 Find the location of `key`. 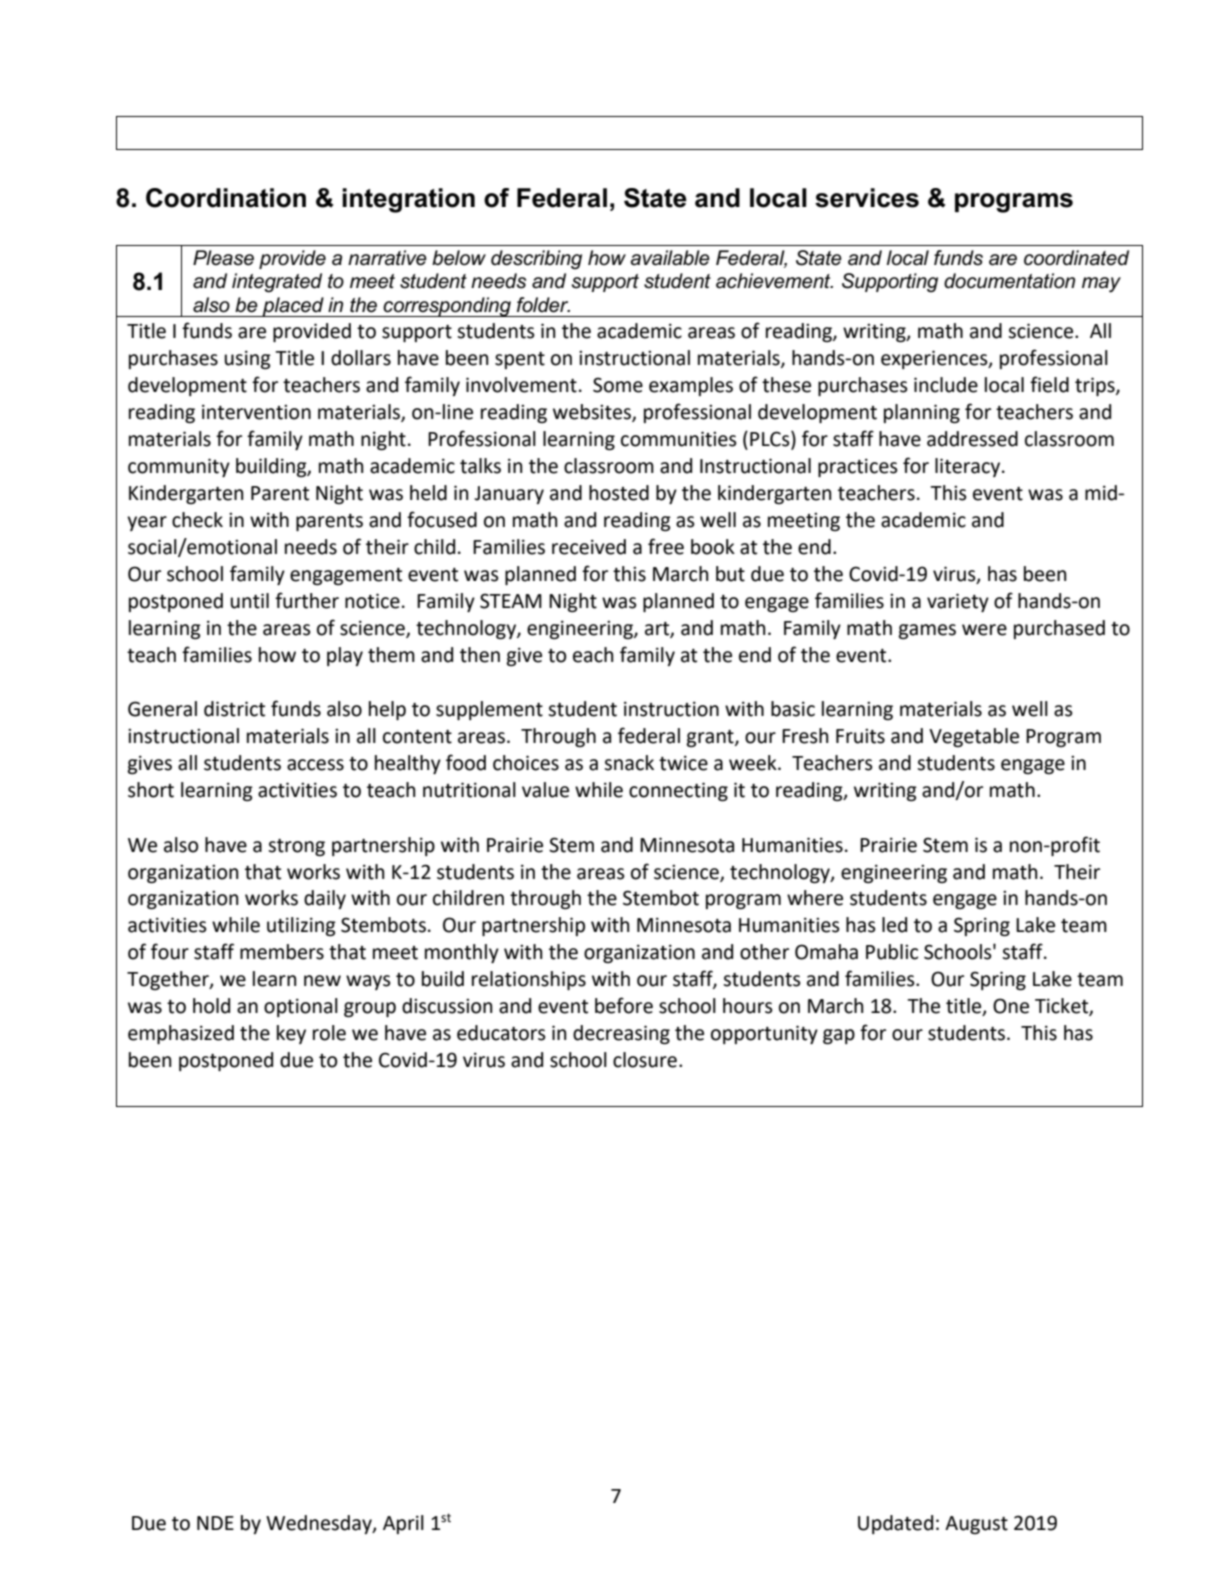

key is located at coordinates (291, 1034).
